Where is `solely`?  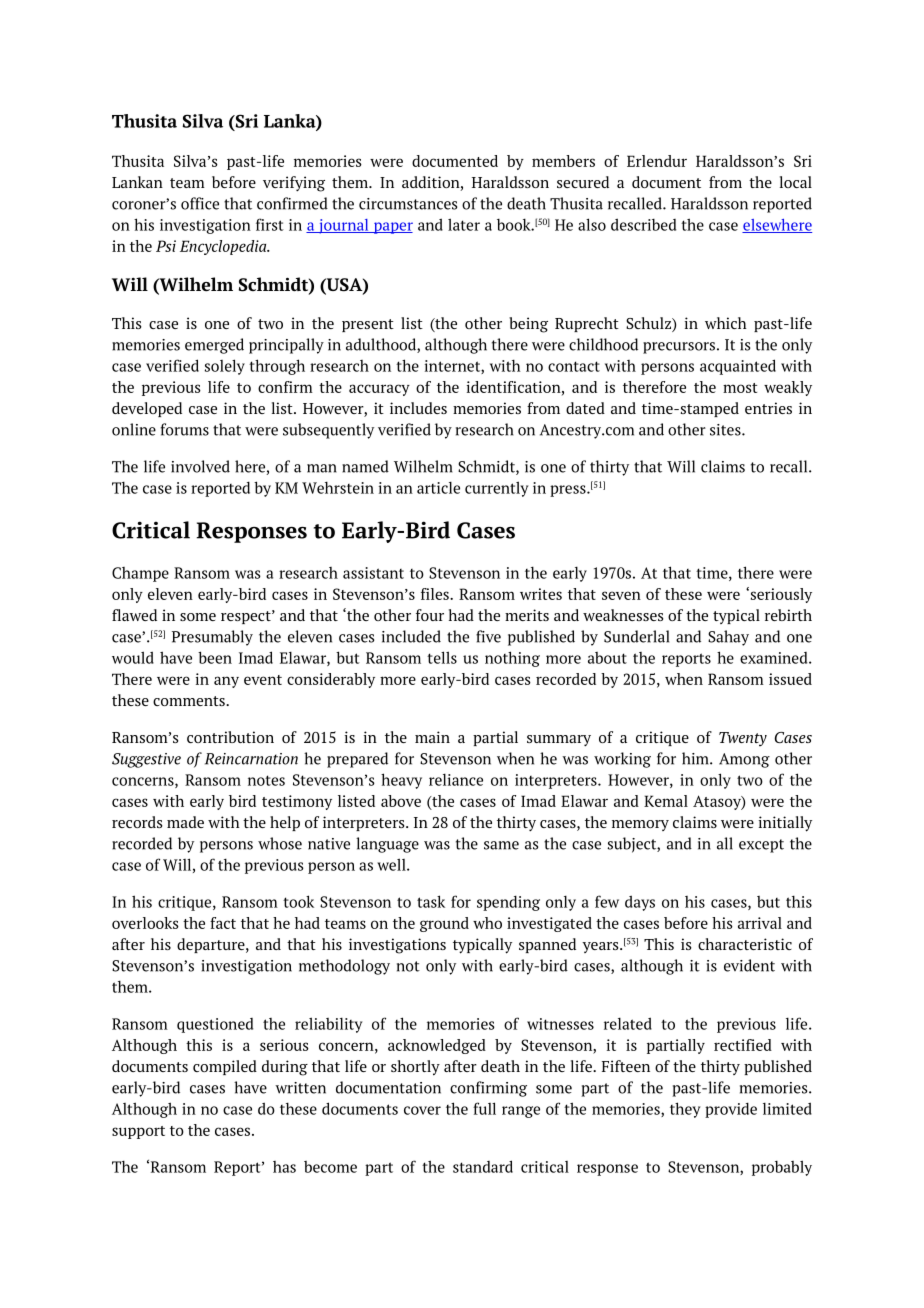
solely is located at coordinates (225, 367).
